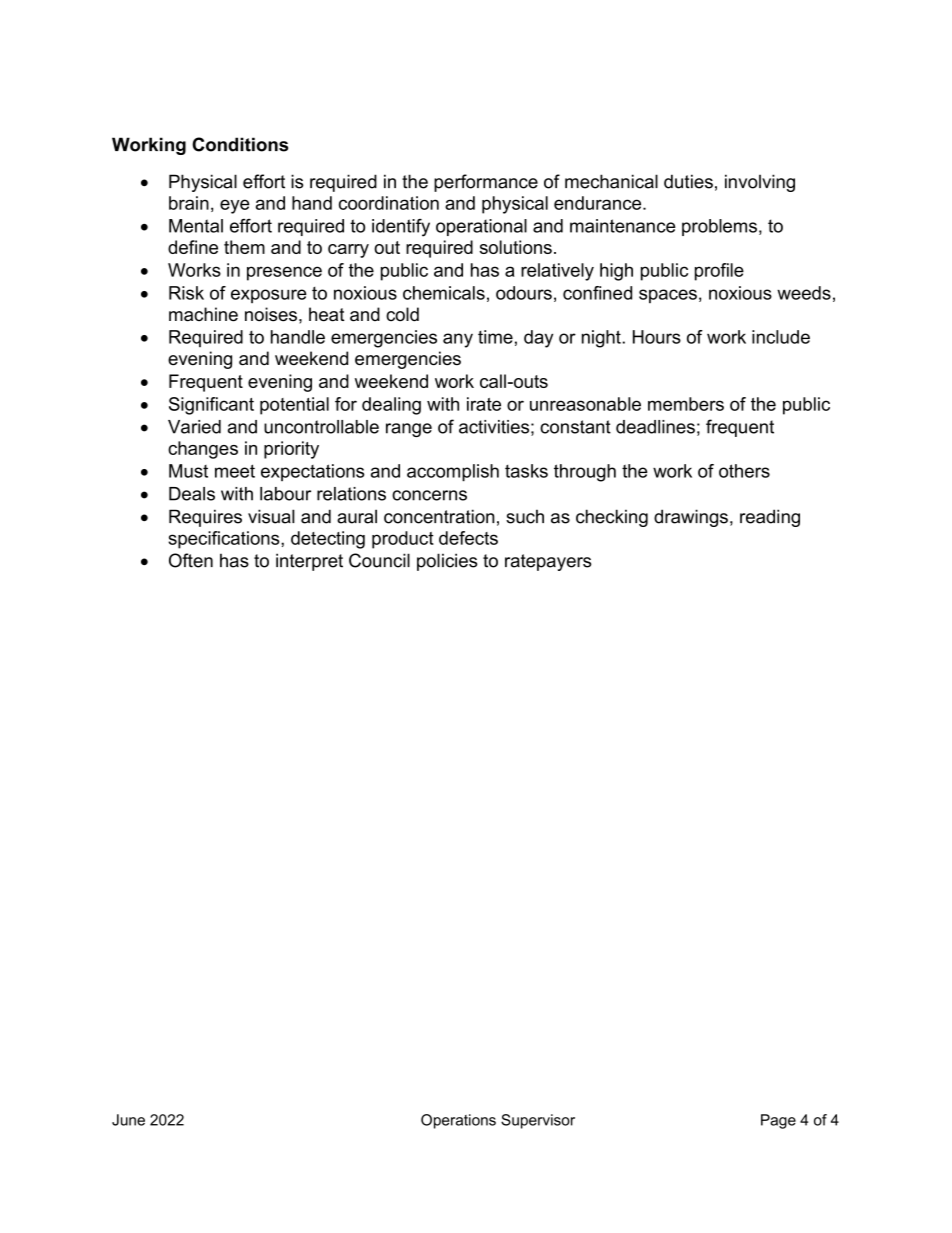 This screenshot has width=952, height=1233. What do you see at coordinates (691, 518) in the screenshot?
I see `drawings` at bounding box center [691, 518].
